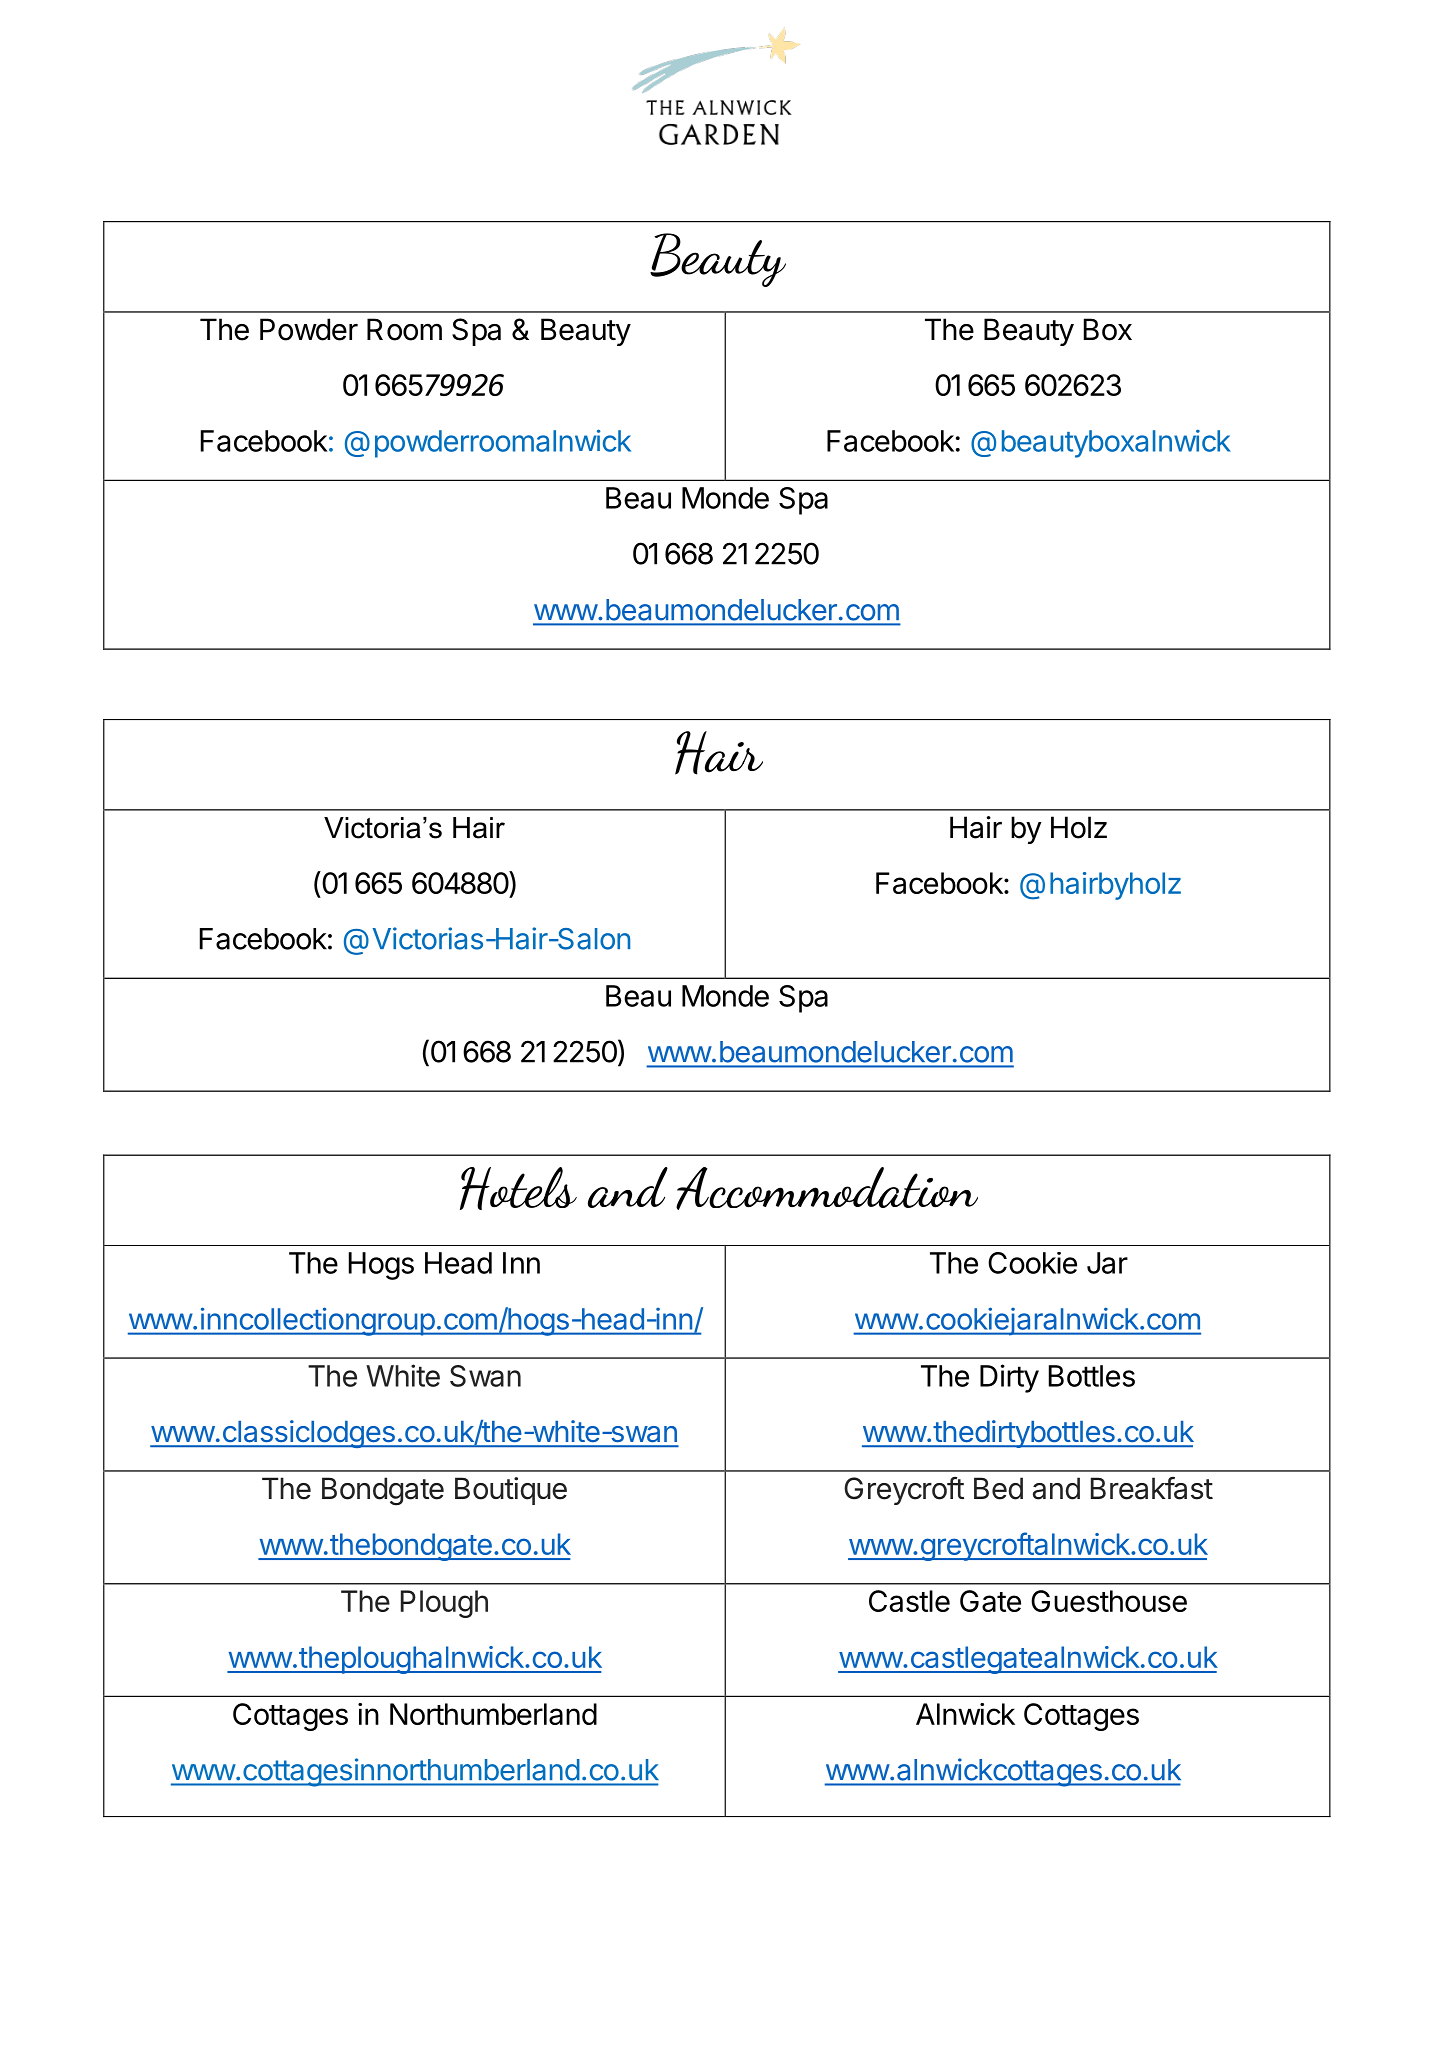 The height and width of the screenshot is (2051, 1450). What do you see at coordinates (1152, 1488) in the screenshot?
I see `Breakfast` at bounding box center [1152, 1488].
